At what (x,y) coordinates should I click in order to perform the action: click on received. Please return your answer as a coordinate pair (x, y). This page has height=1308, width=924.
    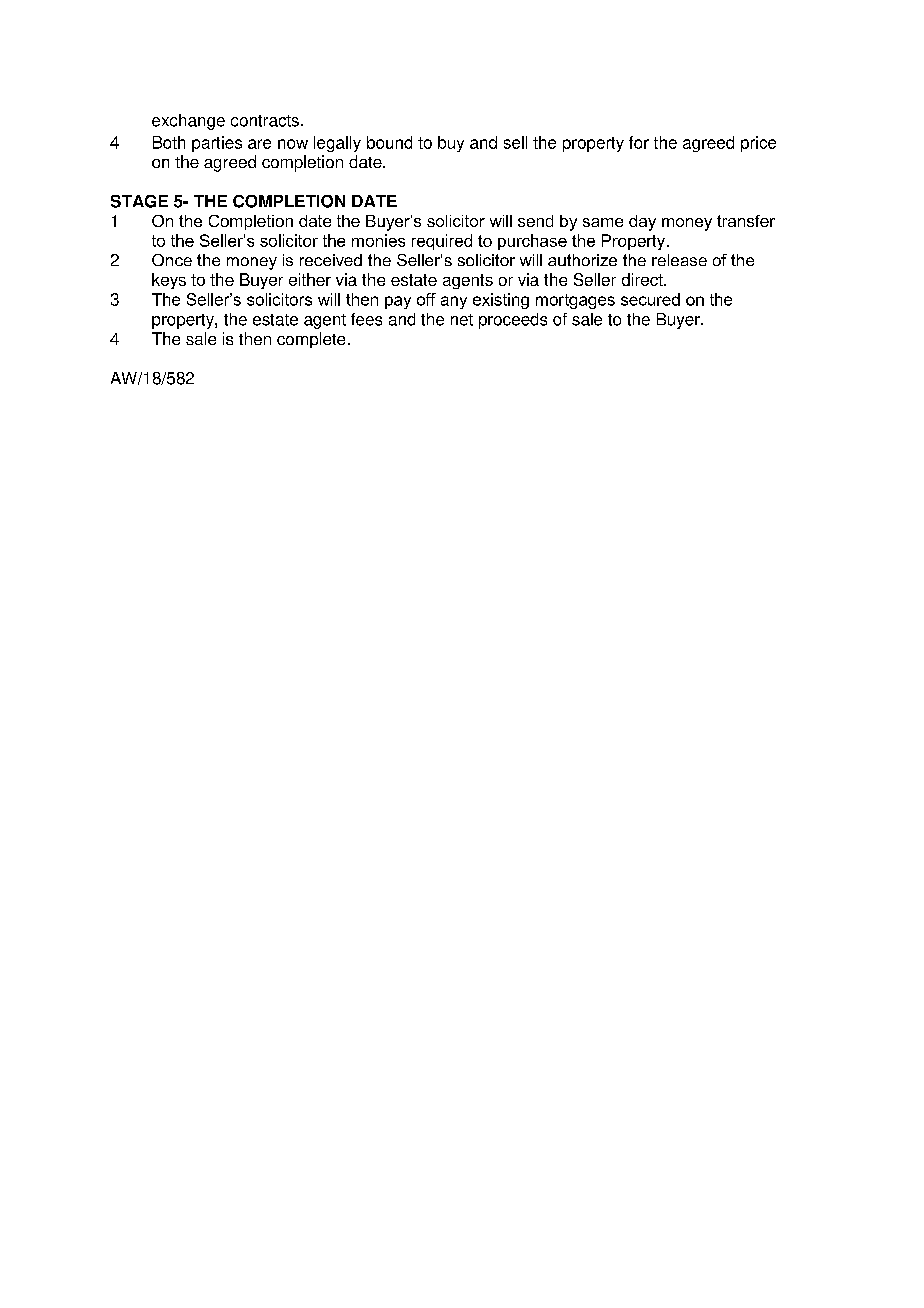
    Looking at the image, I should click on (331, 260).
